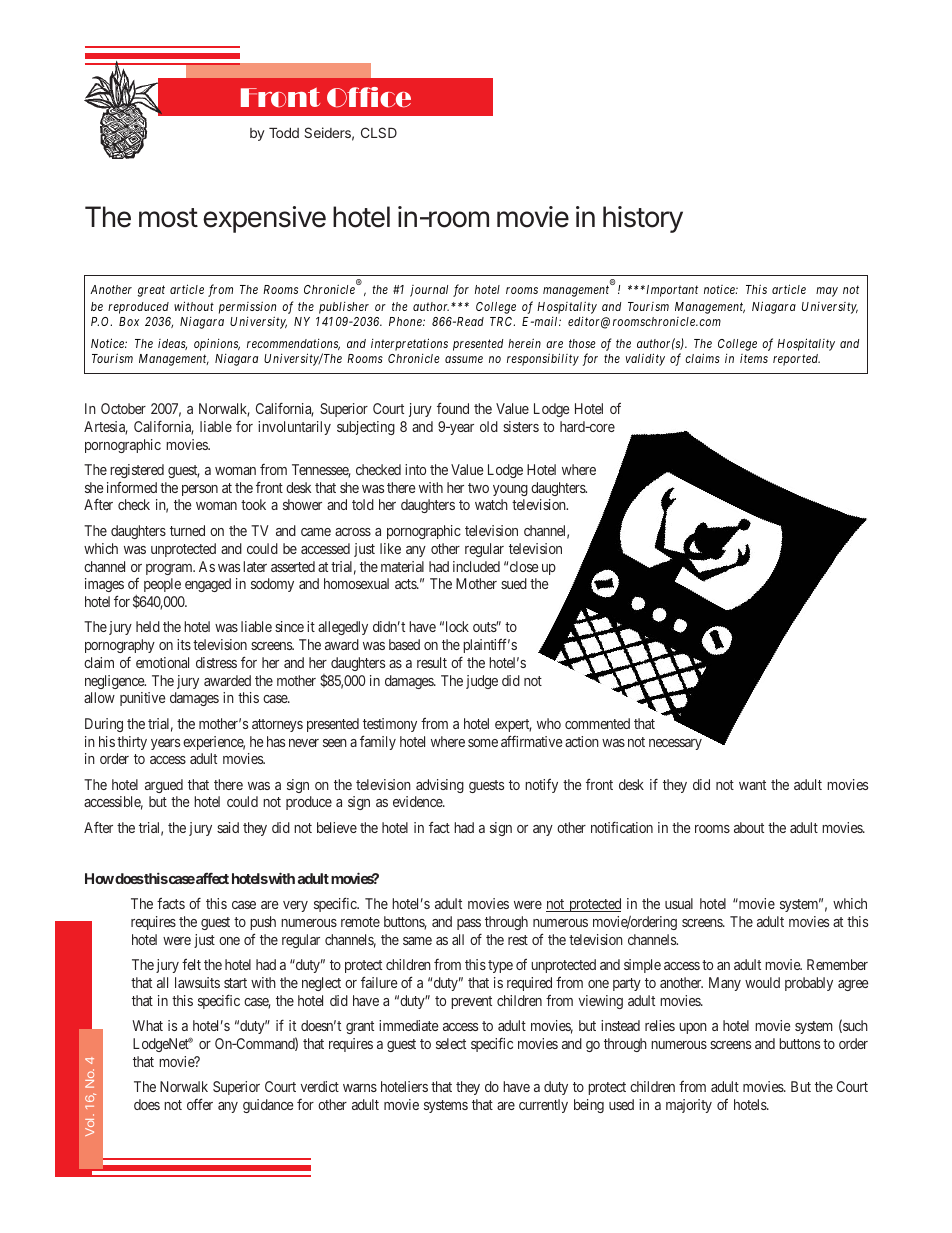  I want to click on offer, so click(200, 1104).
